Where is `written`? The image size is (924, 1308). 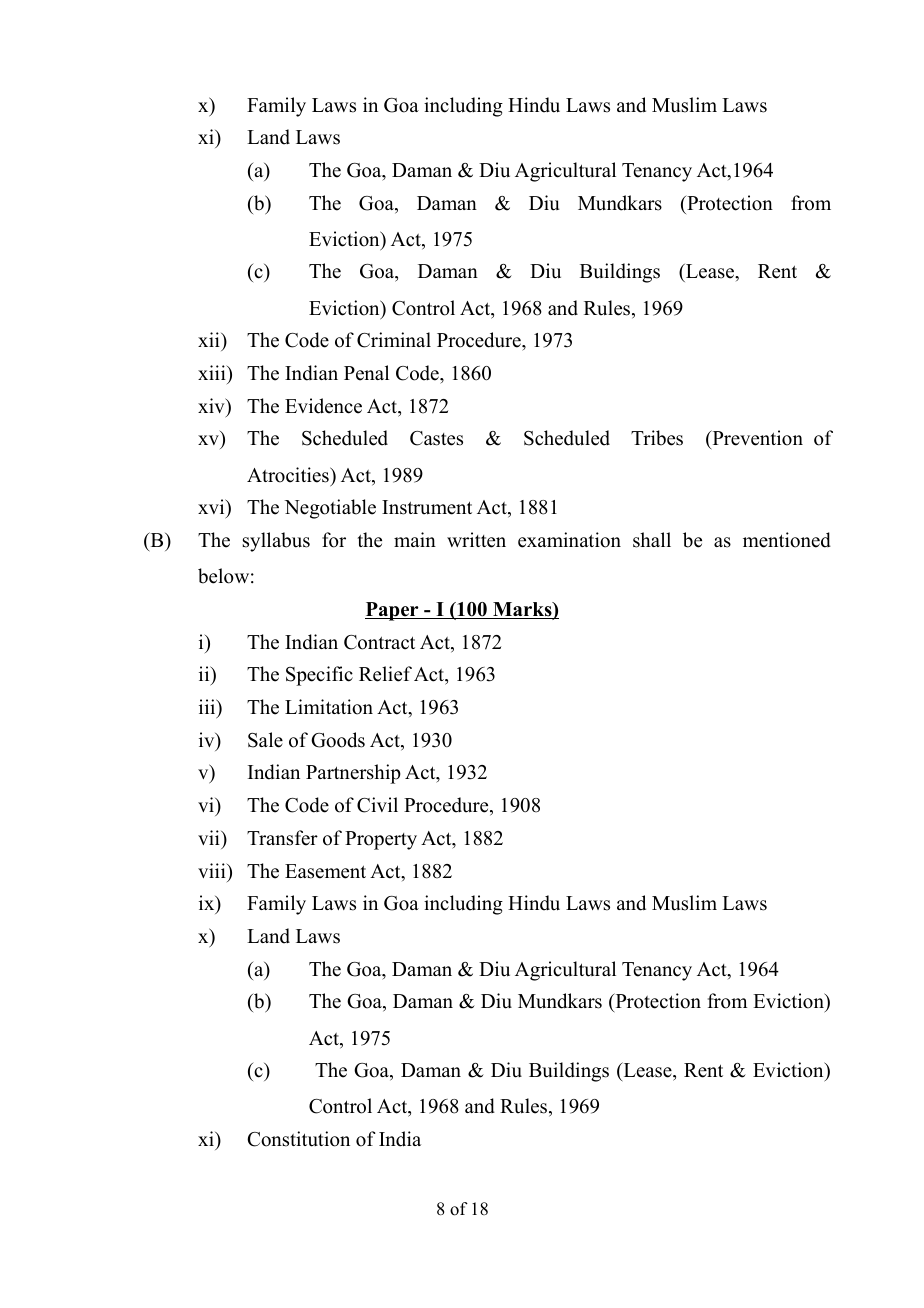
written is located at coordinates (476, 540).
